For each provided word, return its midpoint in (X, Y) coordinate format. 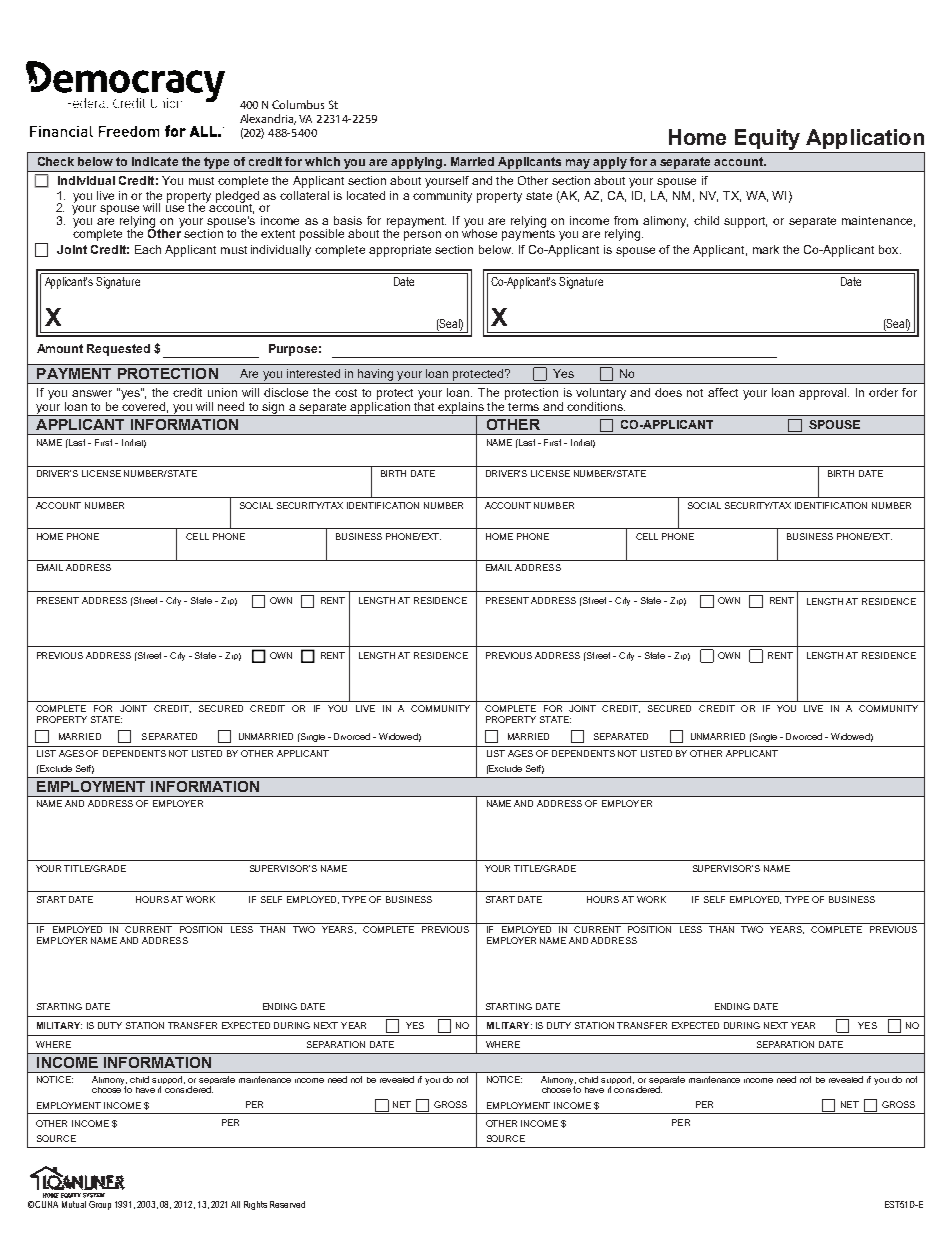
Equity (767, 139)
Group (100, 1205)
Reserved (287, 1204)
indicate (155, 161)
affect (723, 392)
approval (824, 394)
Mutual (74, 1204)
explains (461, 409)
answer (92, 393)
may (578, 164)
